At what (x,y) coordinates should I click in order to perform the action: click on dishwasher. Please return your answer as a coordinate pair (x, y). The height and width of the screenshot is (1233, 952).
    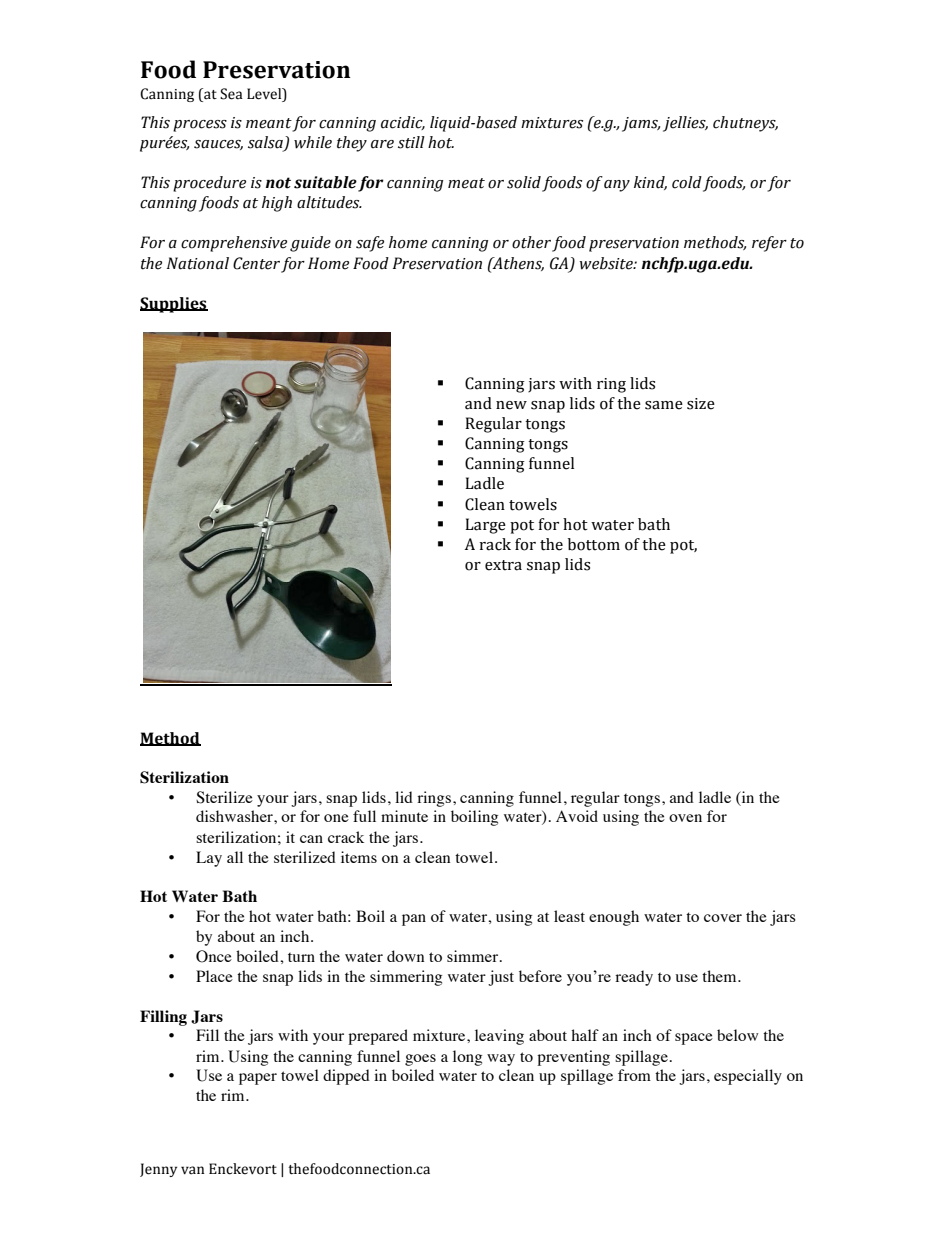
    Looking at the image, I should click on (235, 816).
